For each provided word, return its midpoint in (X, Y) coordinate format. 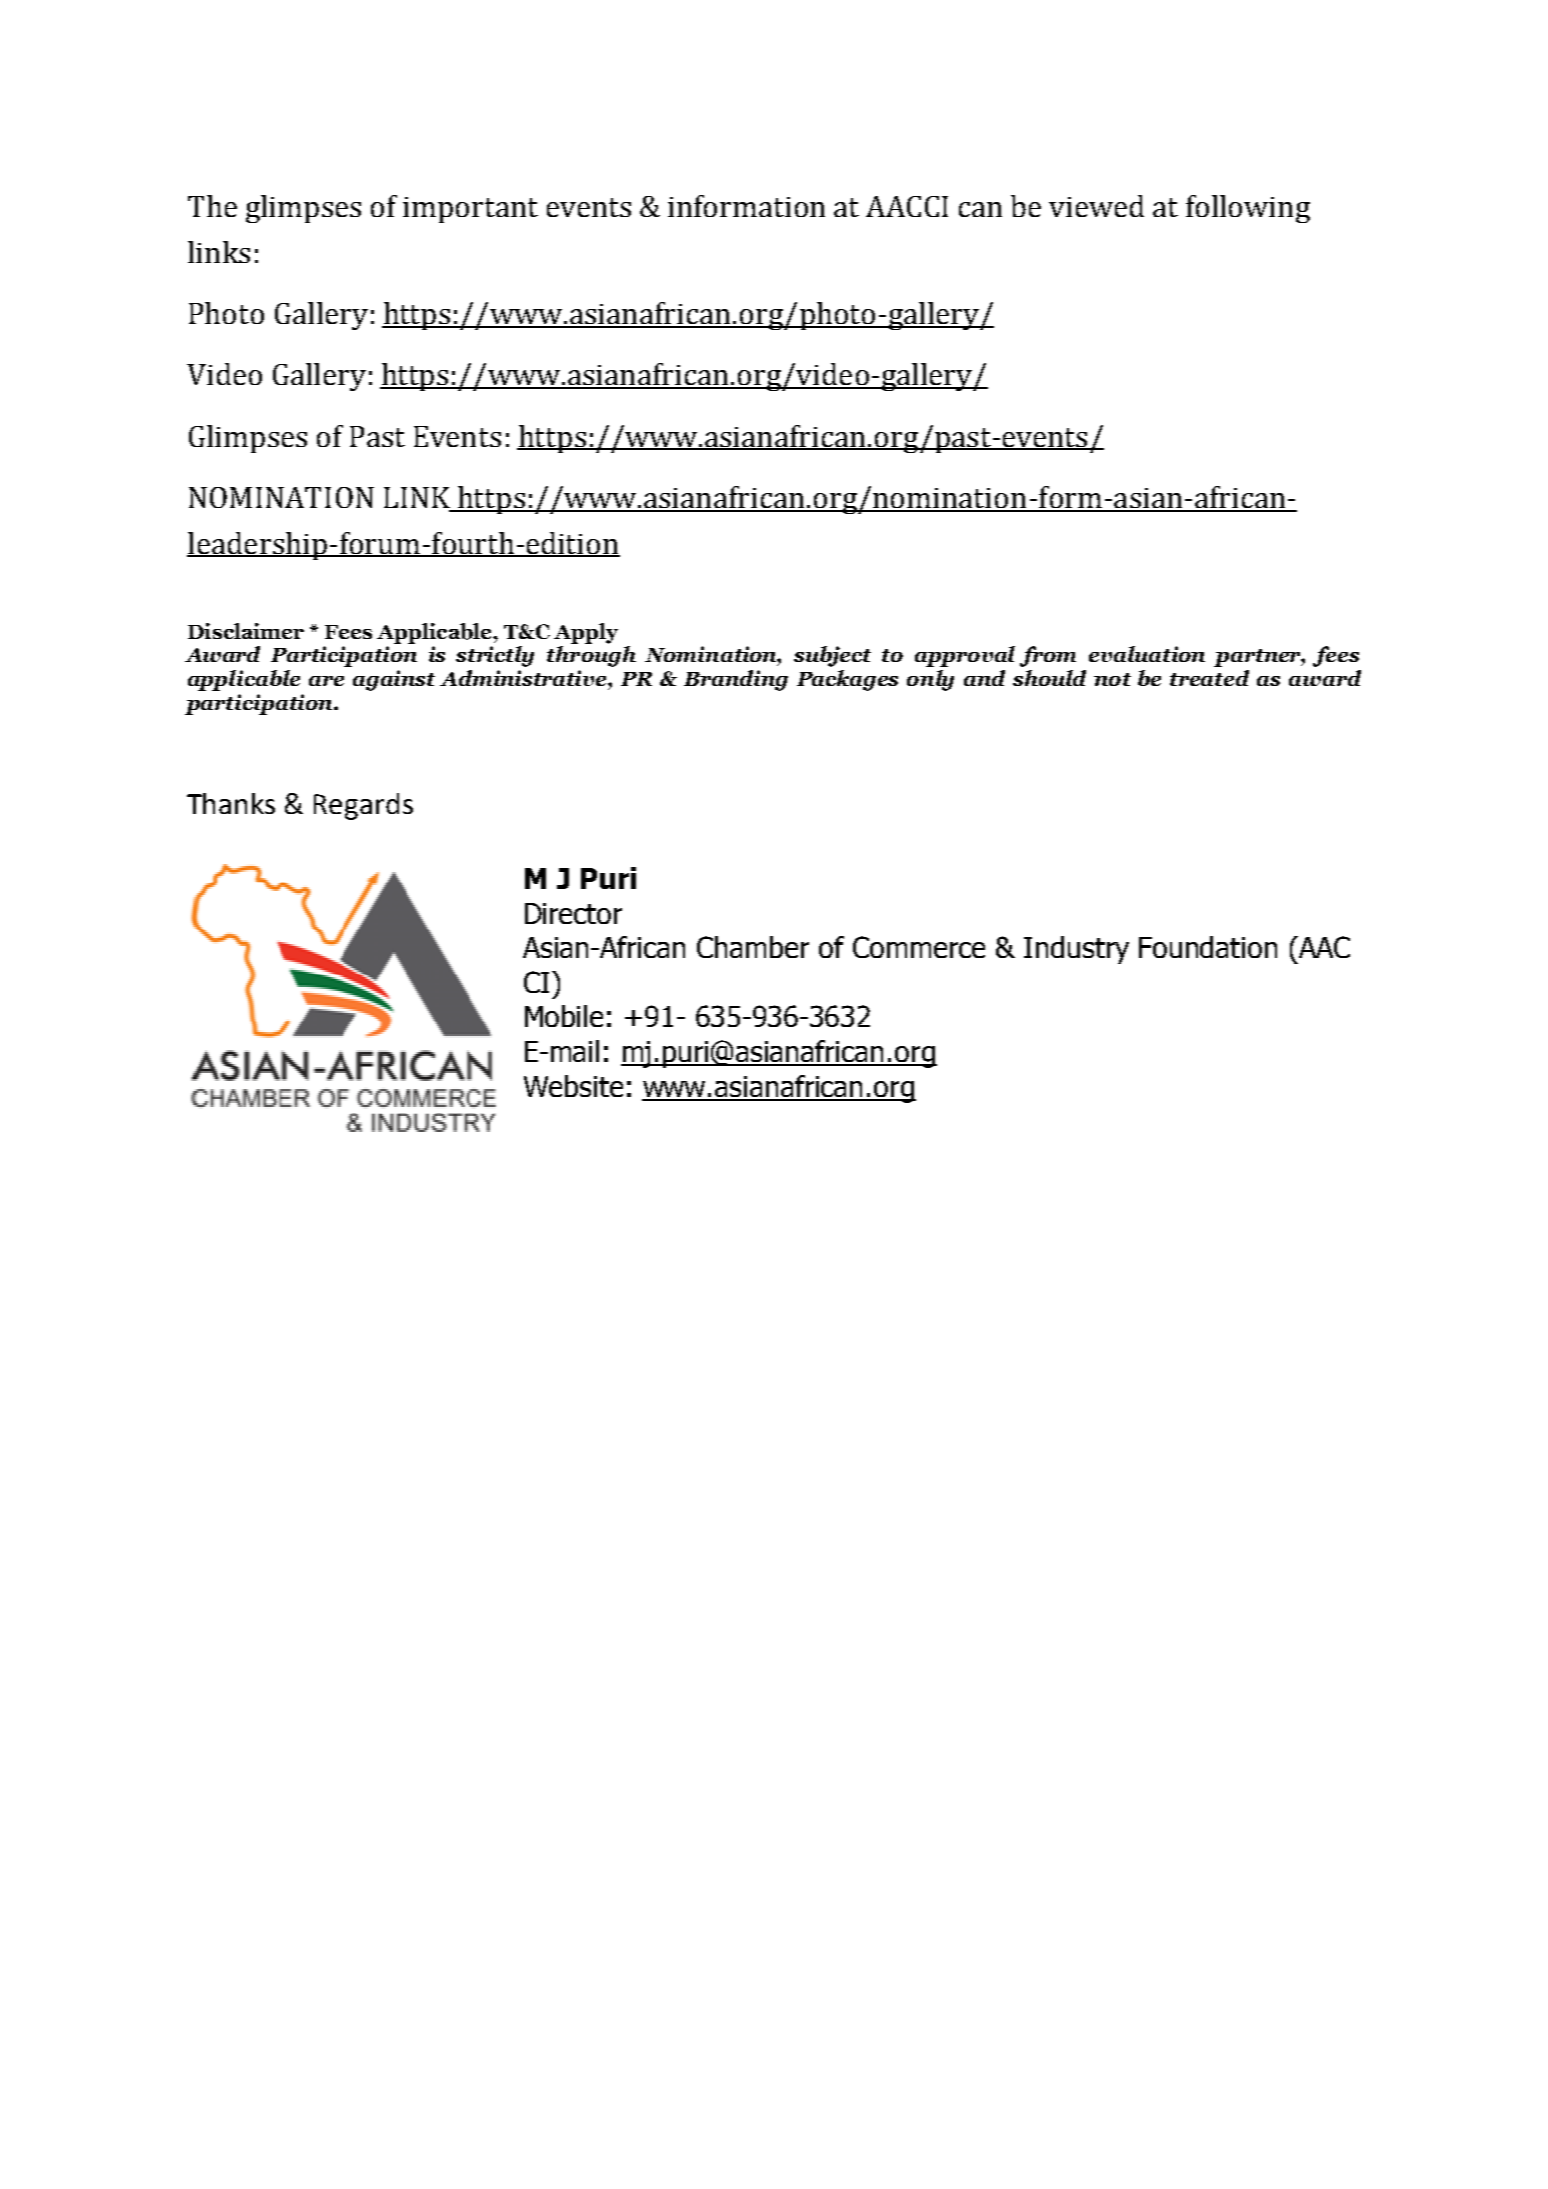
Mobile (564, 1016)
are (326, 681)
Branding (736, 680)
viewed (1096, 206)
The (212, 206)
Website (573, 1086)
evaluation (1147, 654)
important (470, 210)
